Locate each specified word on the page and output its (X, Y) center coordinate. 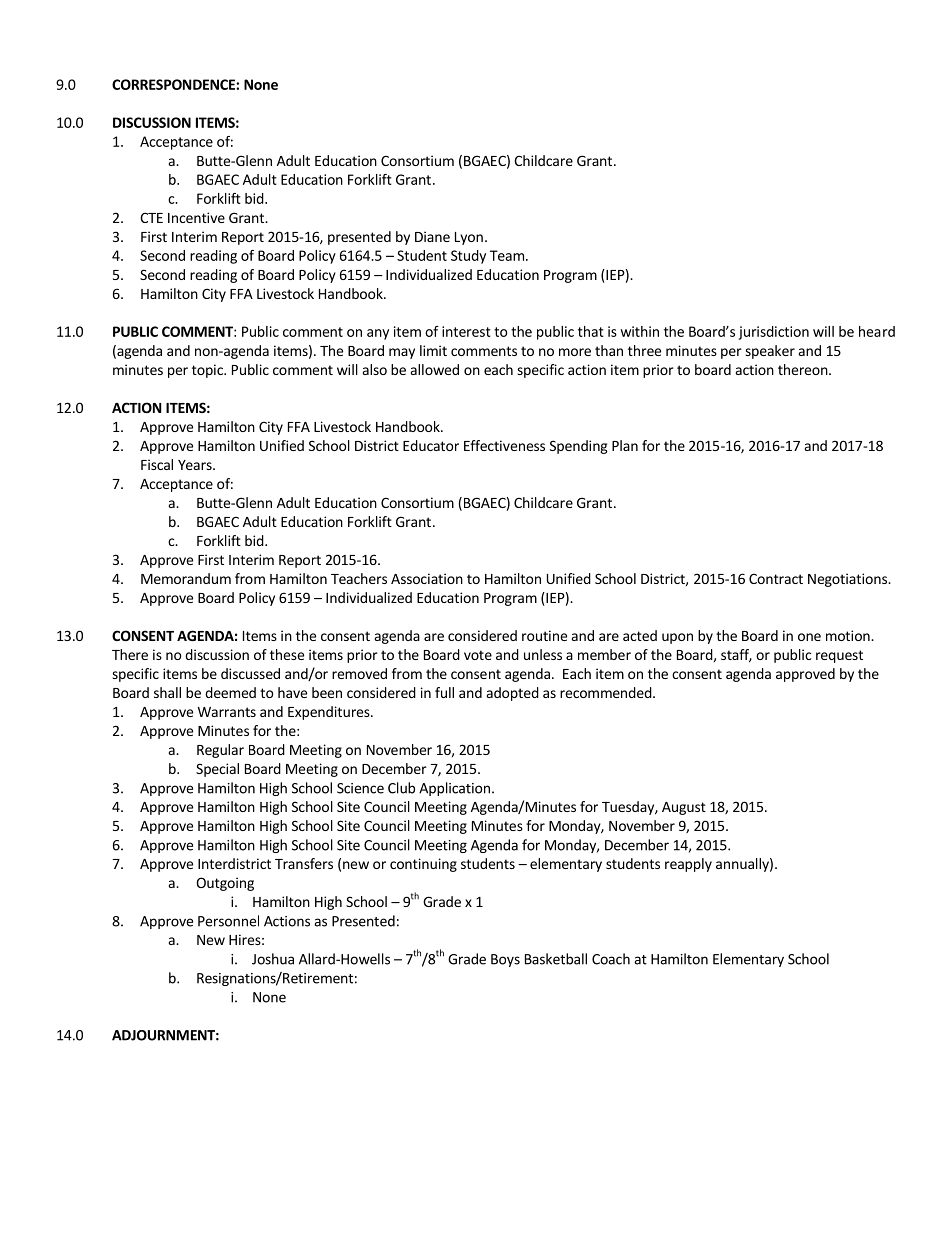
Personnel (228, 921)
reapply (688, 865)
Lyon (469, 238)
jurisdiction (774, 333)
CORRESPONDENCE (174, 84)
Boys (505, 960)
